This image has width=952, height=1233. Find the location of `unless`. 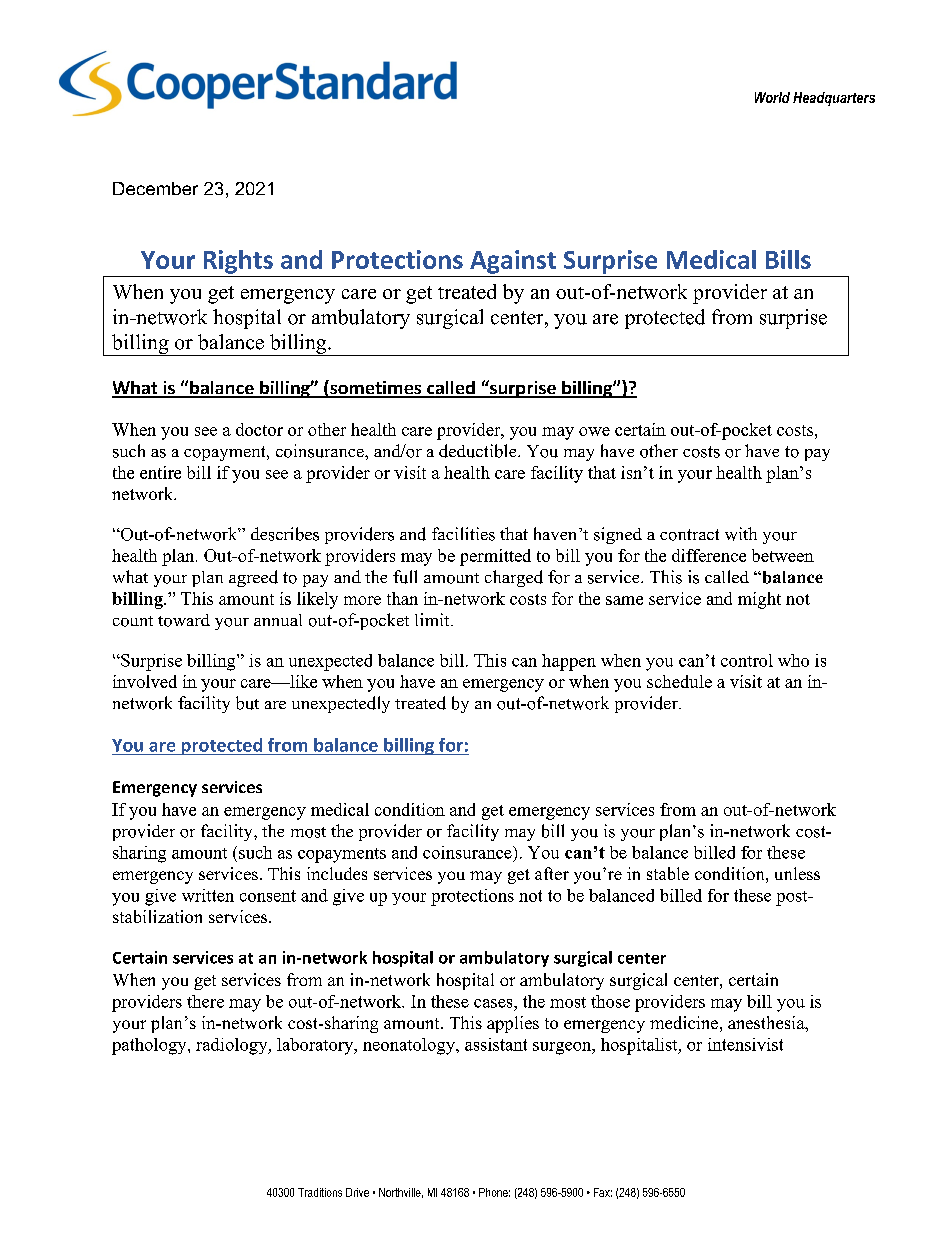

unless is located at coordinates (797, 873).
